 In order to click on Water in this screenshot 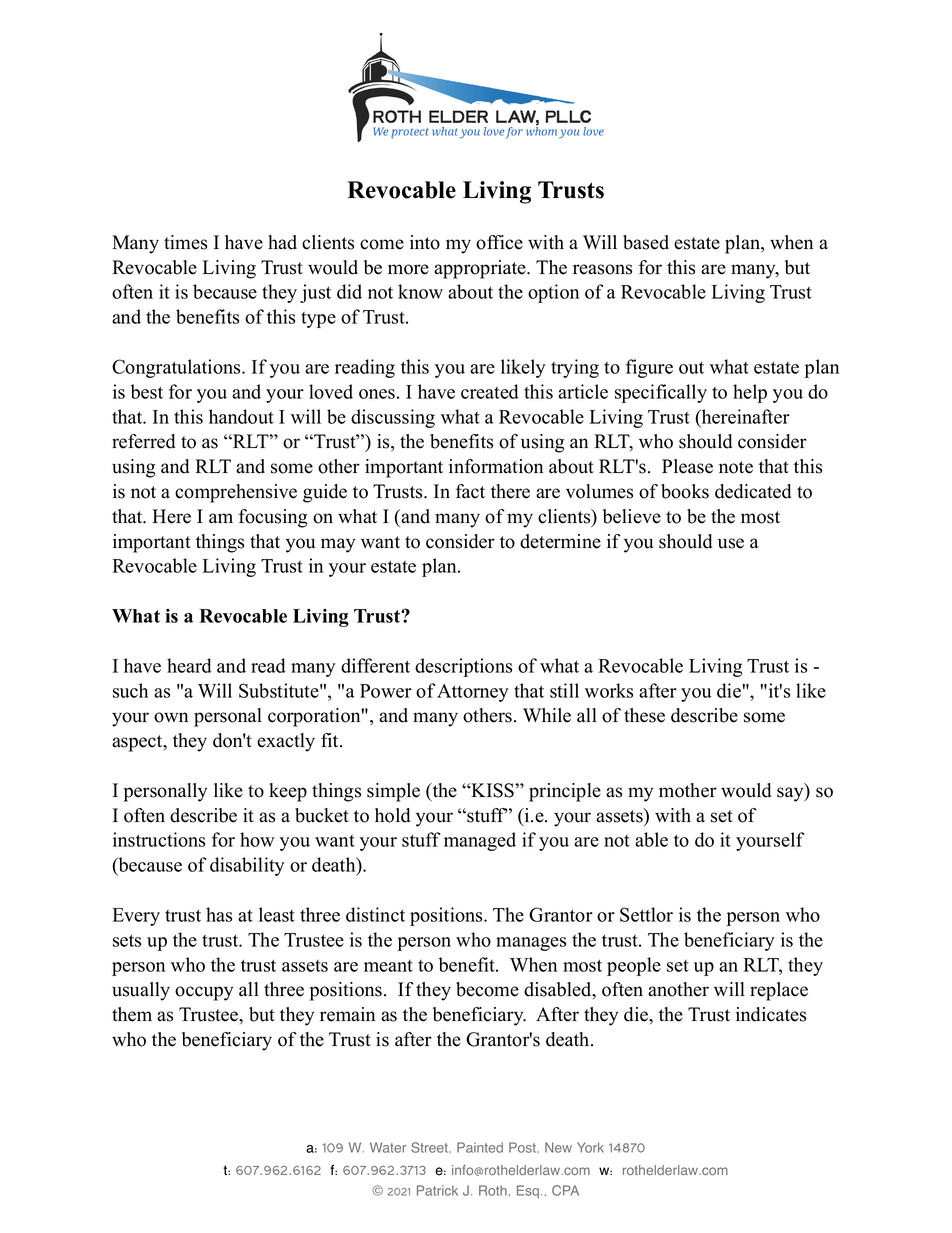, I will do `click(388, 1147)`.
